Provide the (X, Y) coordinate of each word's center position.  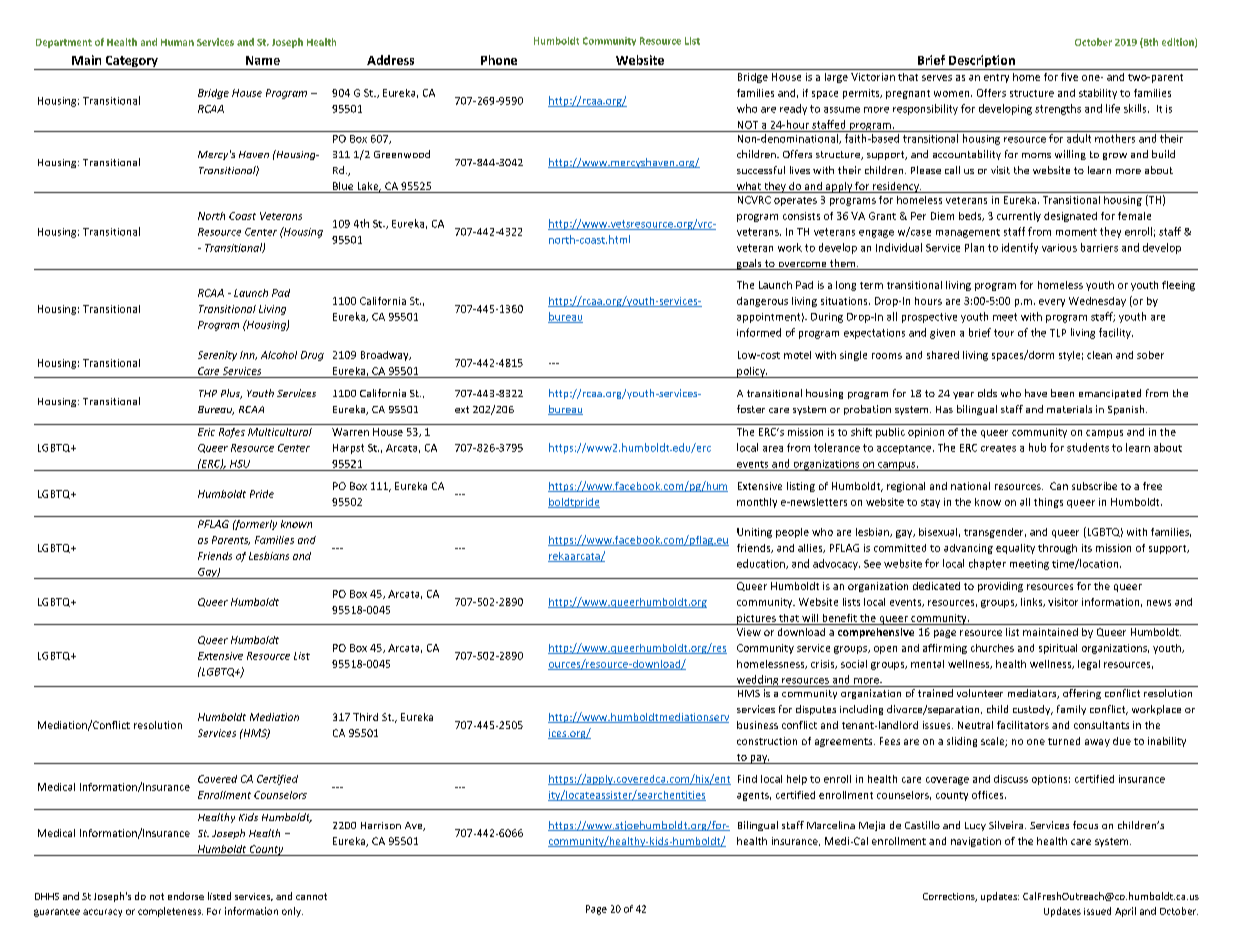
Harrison (381, 825)
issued (1097, 911)
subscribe (1094, 486)
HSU (240, 464)
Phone (499, 60)
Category (131, 63)
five (1069, 77)
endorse (186, 896)
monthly (757, 503)
